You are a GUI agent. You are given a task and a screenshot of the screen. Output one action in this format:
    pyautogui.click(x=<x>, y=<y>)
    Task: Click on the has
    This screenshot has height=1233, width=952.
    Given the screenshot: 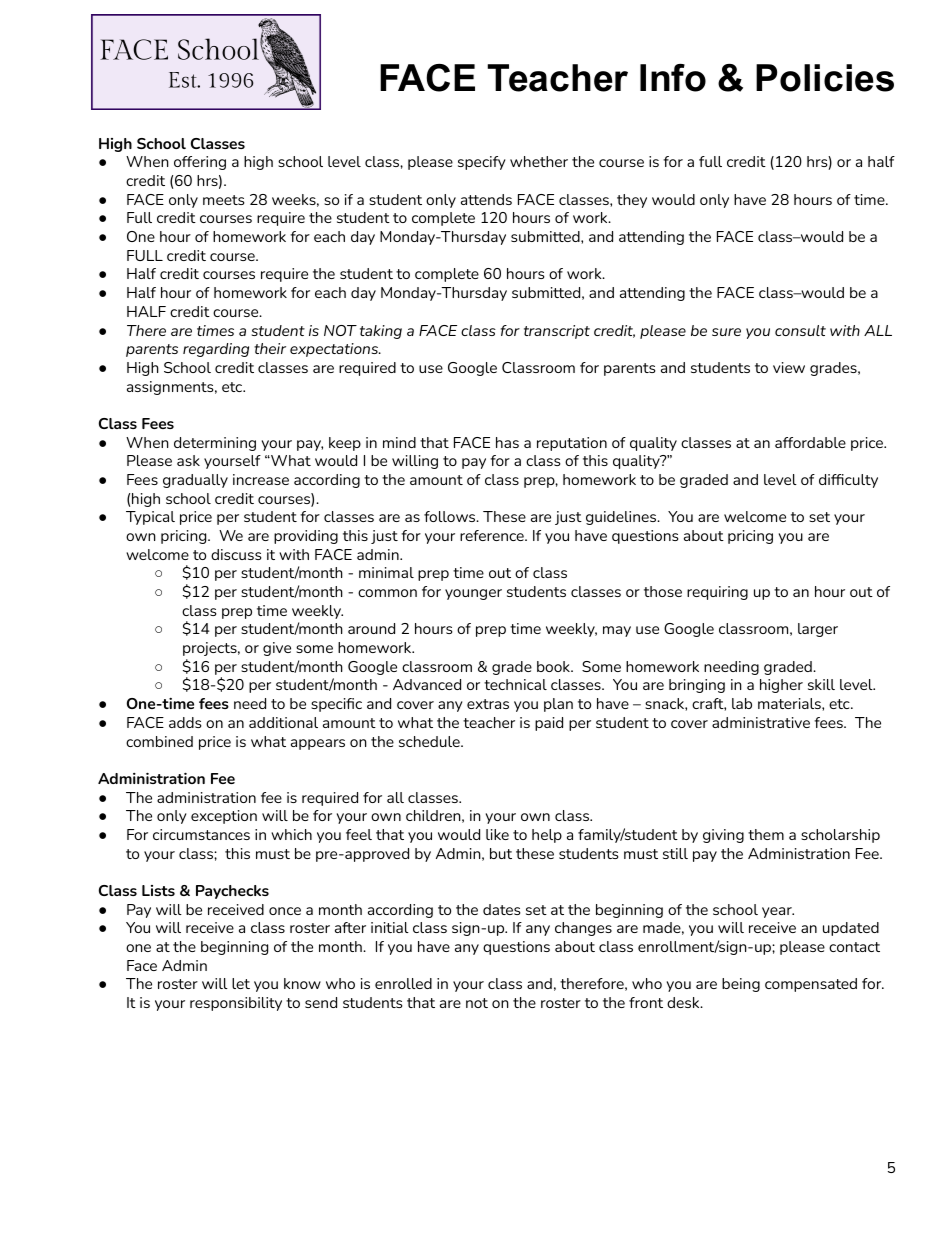 What is the action you would take?
    pyautogui.click(x=507, y=442)
